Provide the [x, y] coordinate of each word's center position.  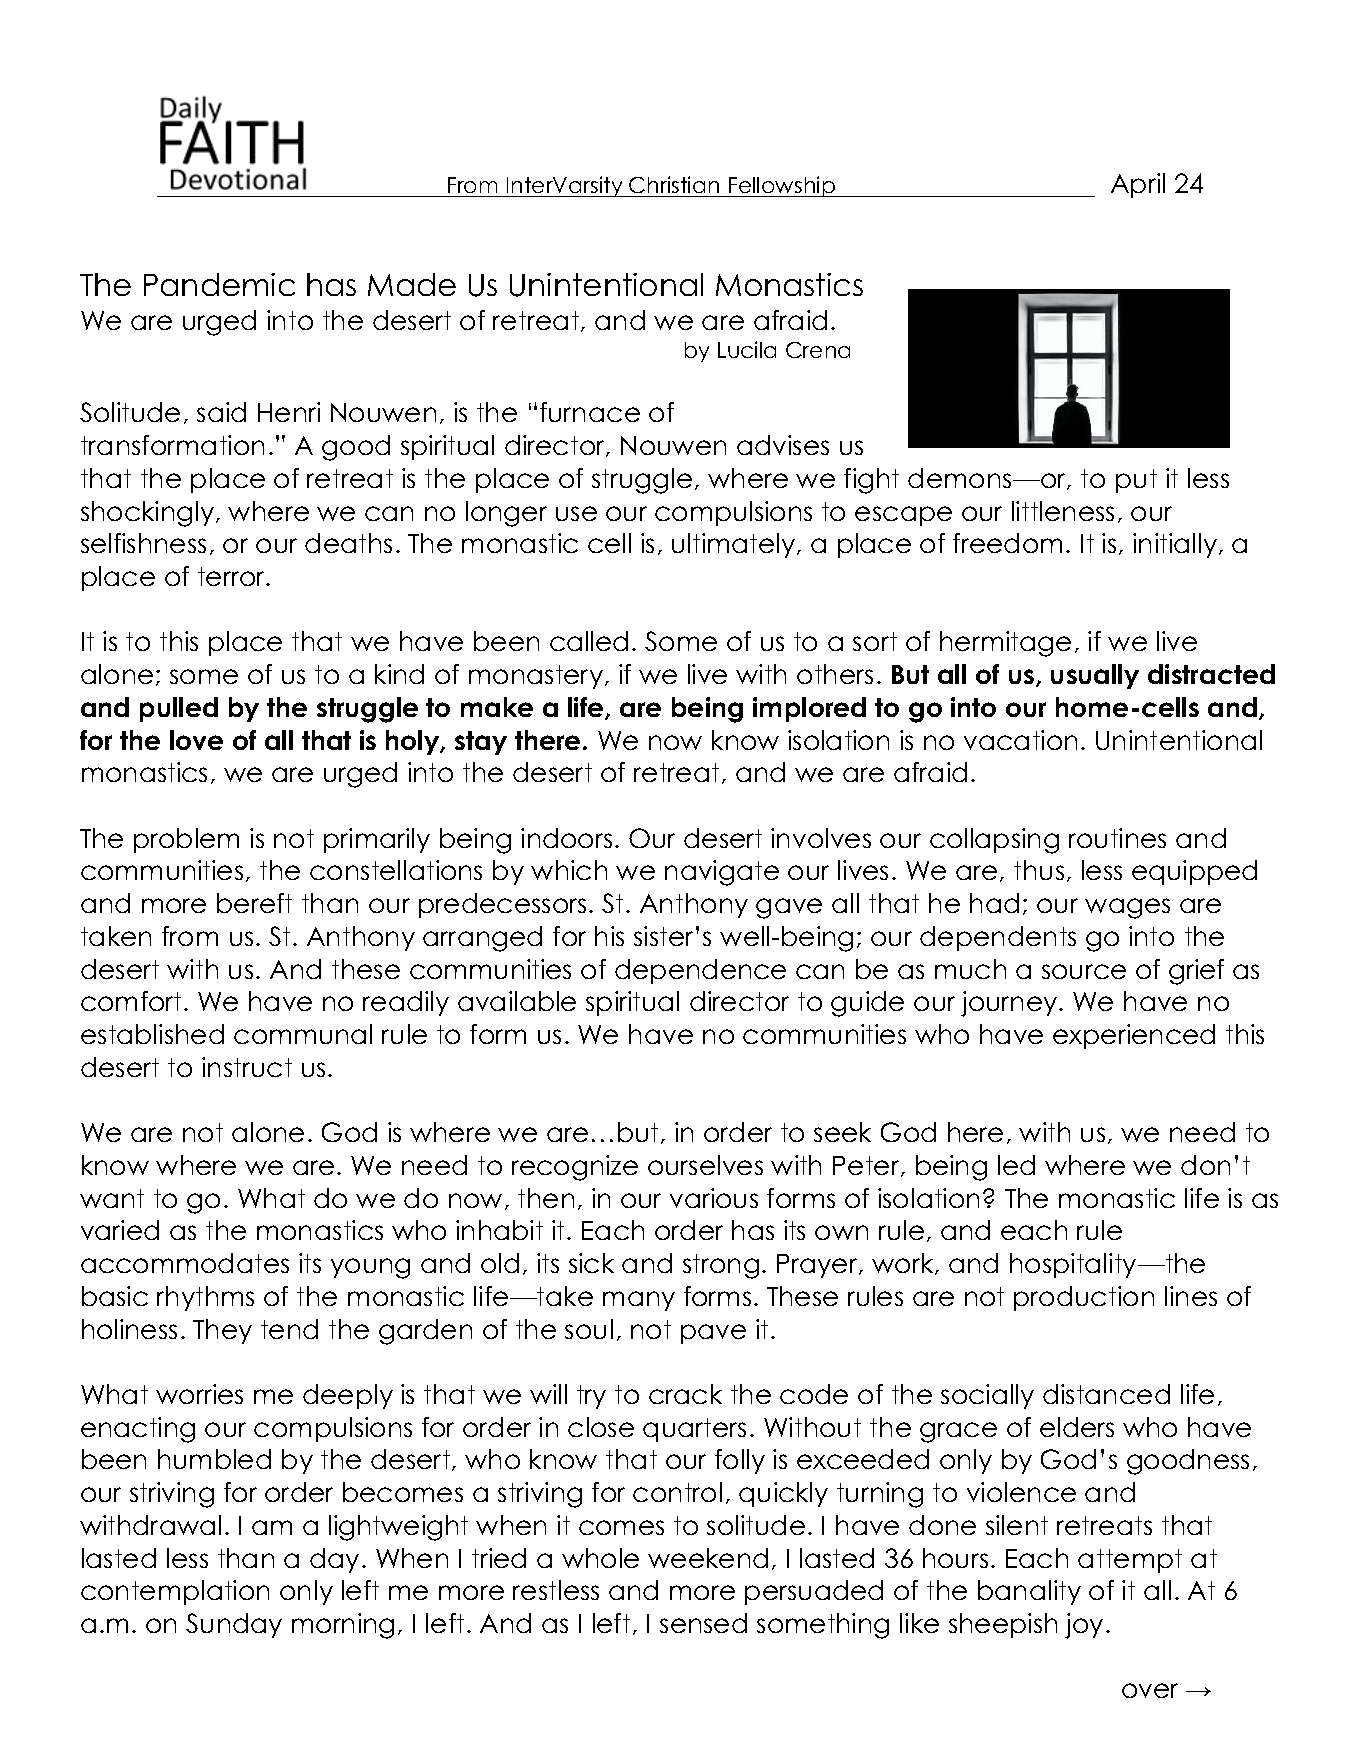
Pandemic [219, 284]
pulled [179, 709]
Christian [675, 186]
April [1138, 185]
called [589, 641]
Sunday [234, 1625]
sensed [703, 1623]
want [112, 1198]
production [1084, 1298]
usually [1095, 676]
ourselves [705, 1165]
